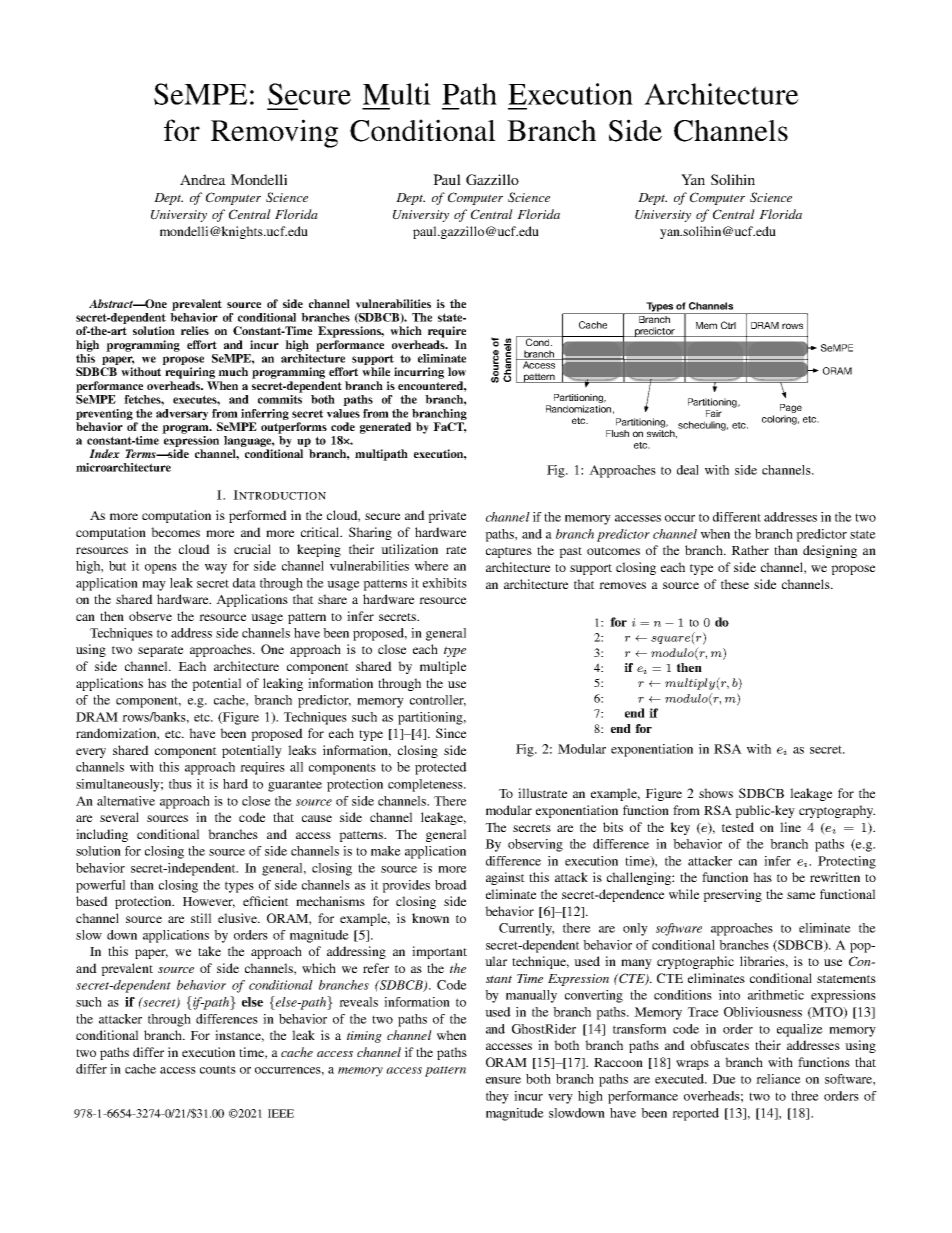 The height and width of the document is (1233, 952). What do you see at coordinates (180, 784) in the document?
I see `thus` at bounding box center [180, 784].
